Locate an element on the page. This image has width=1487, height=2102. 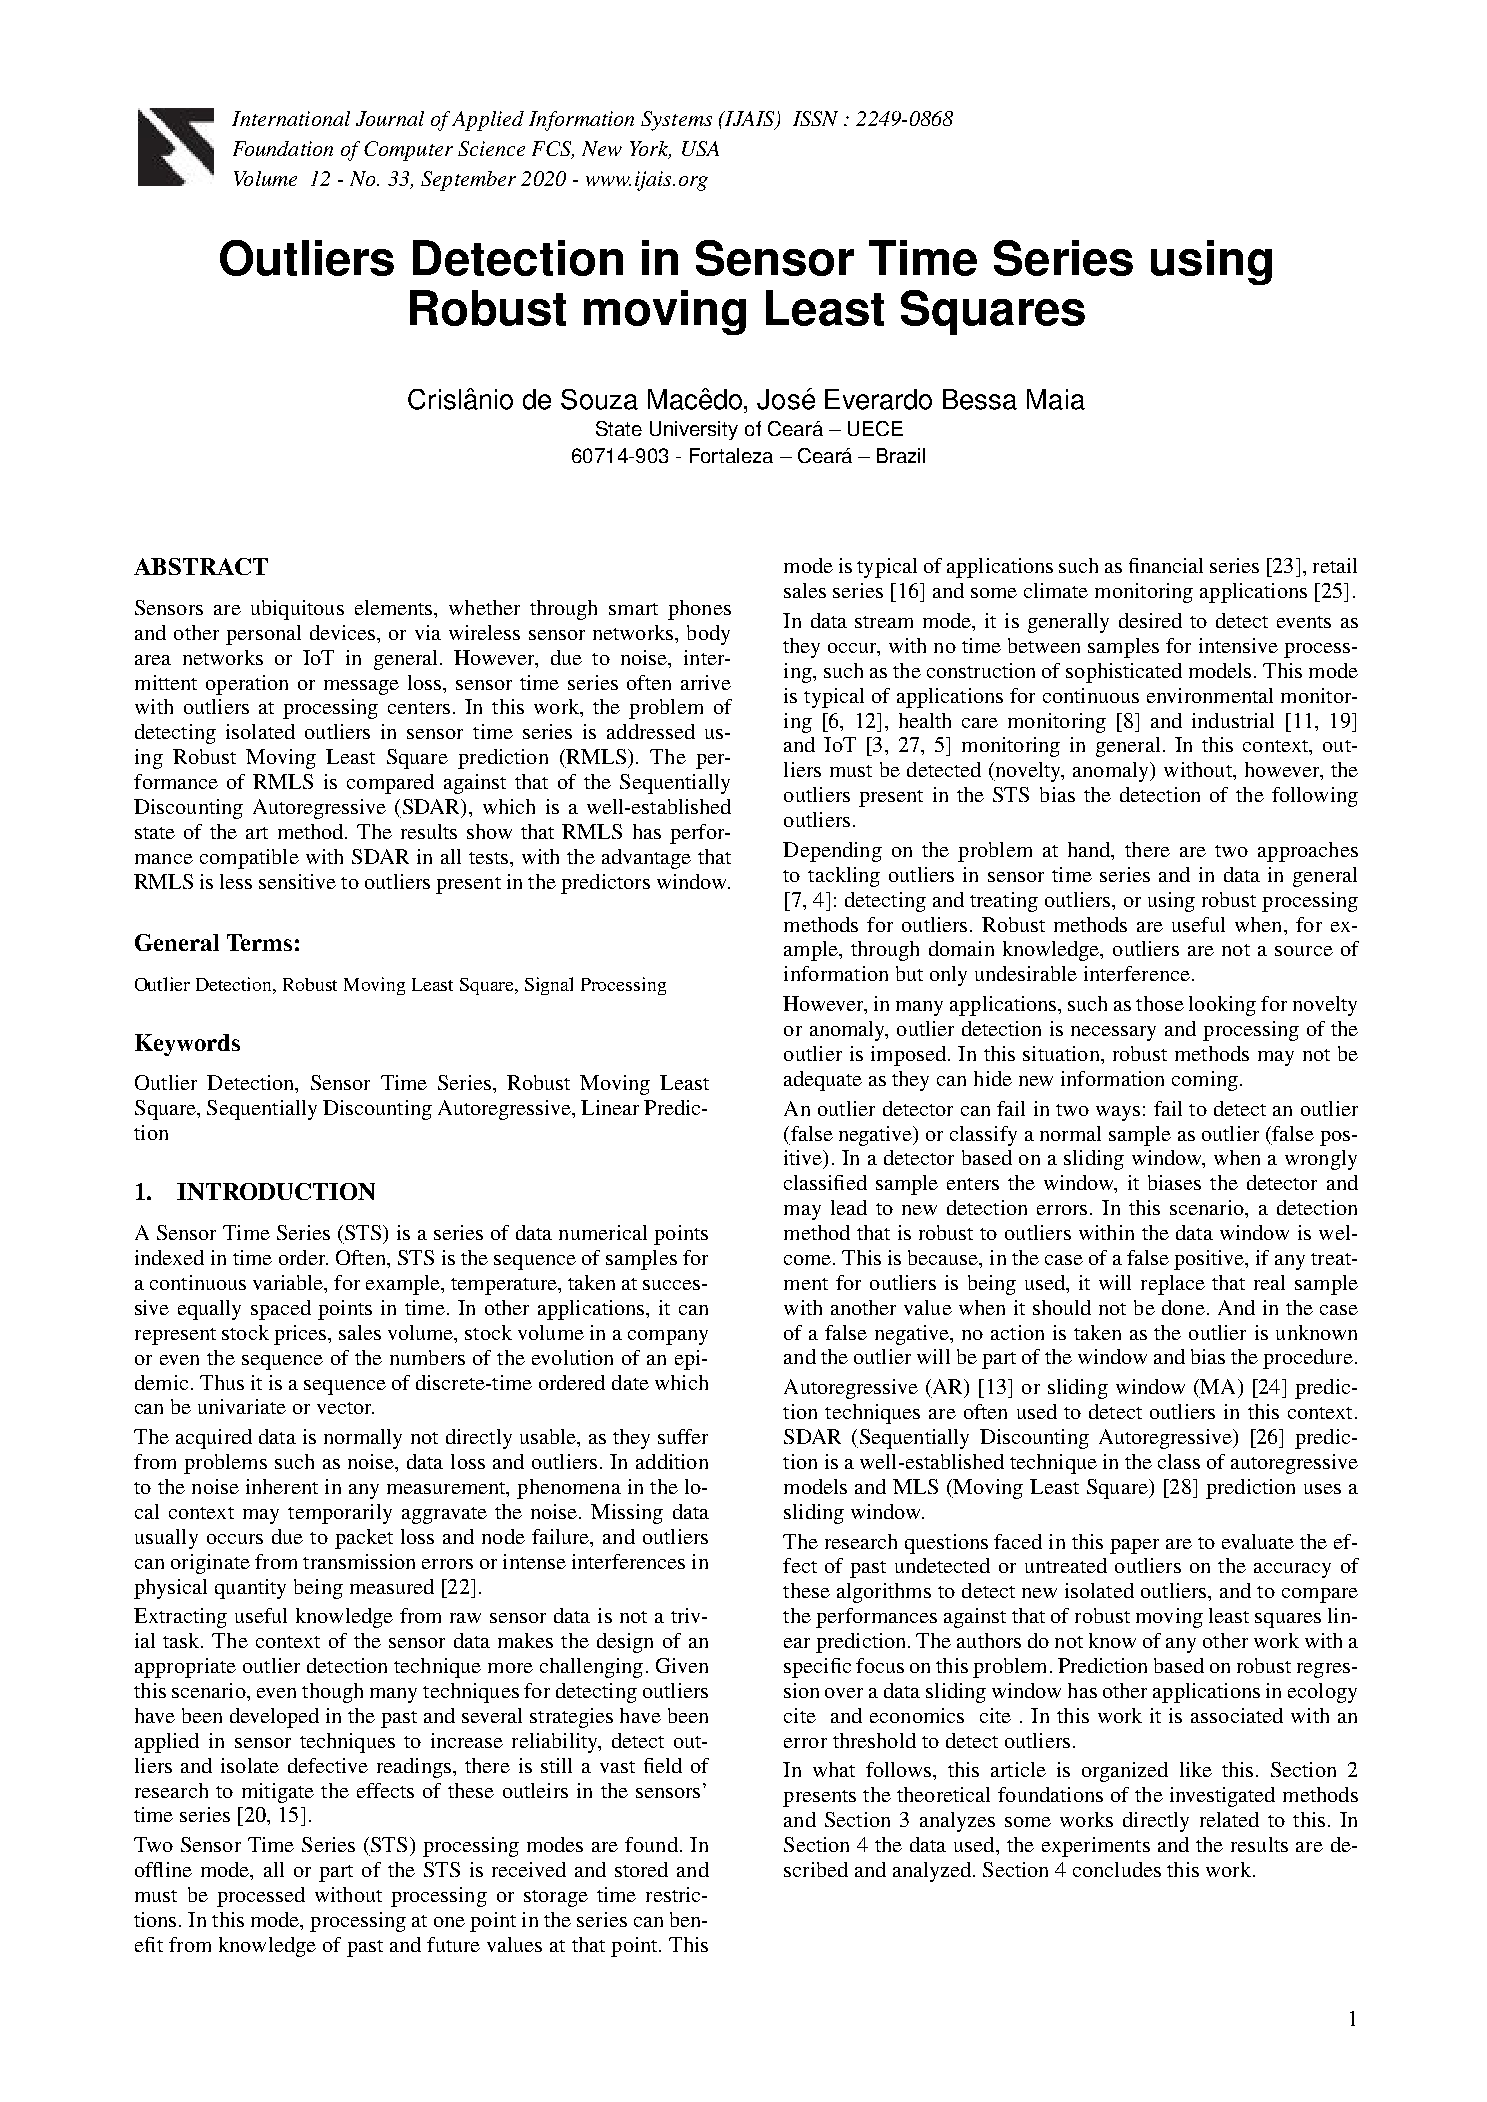
Maia is located at coordinates (1056, 399).
